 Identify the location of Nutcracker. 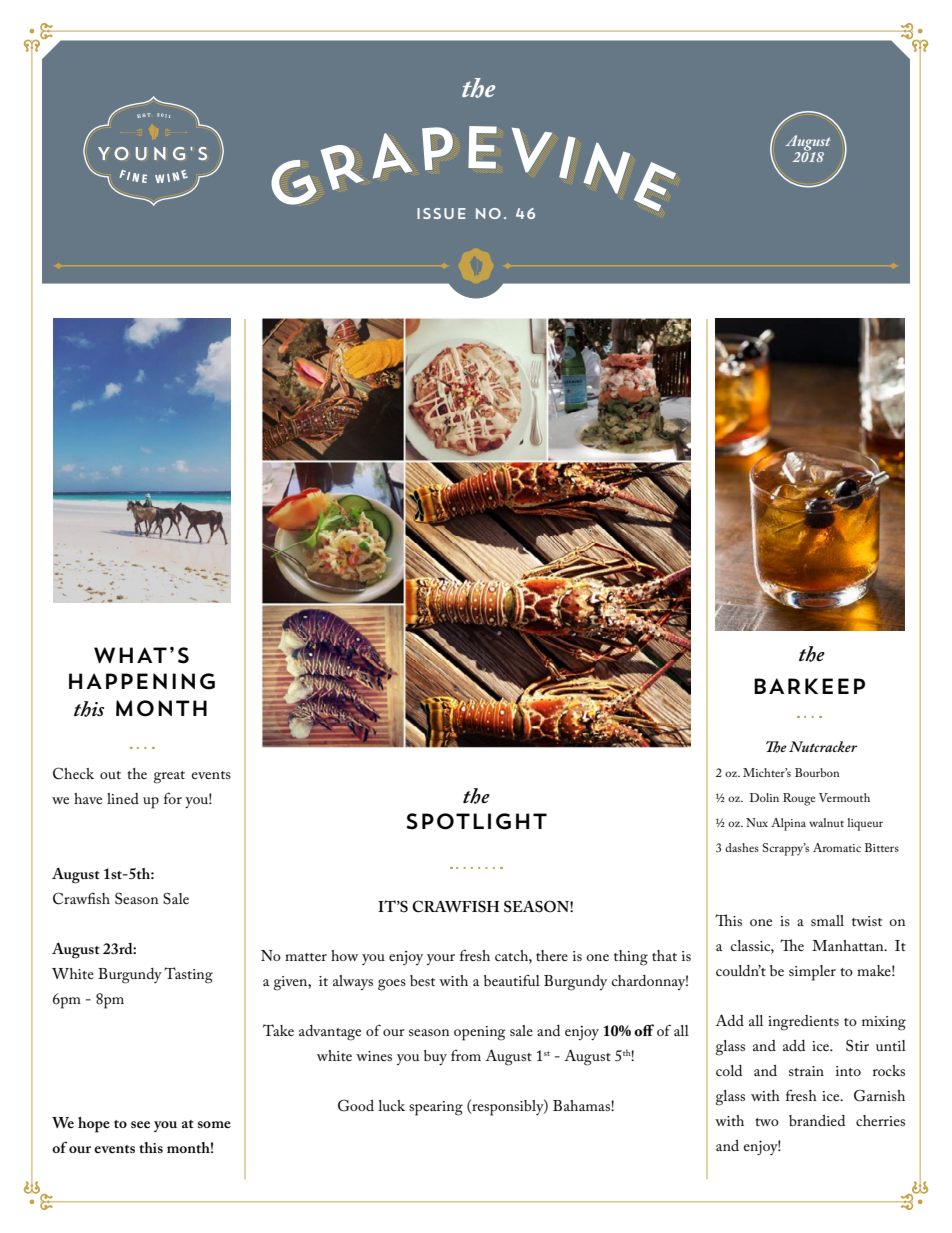
(823, 746).
